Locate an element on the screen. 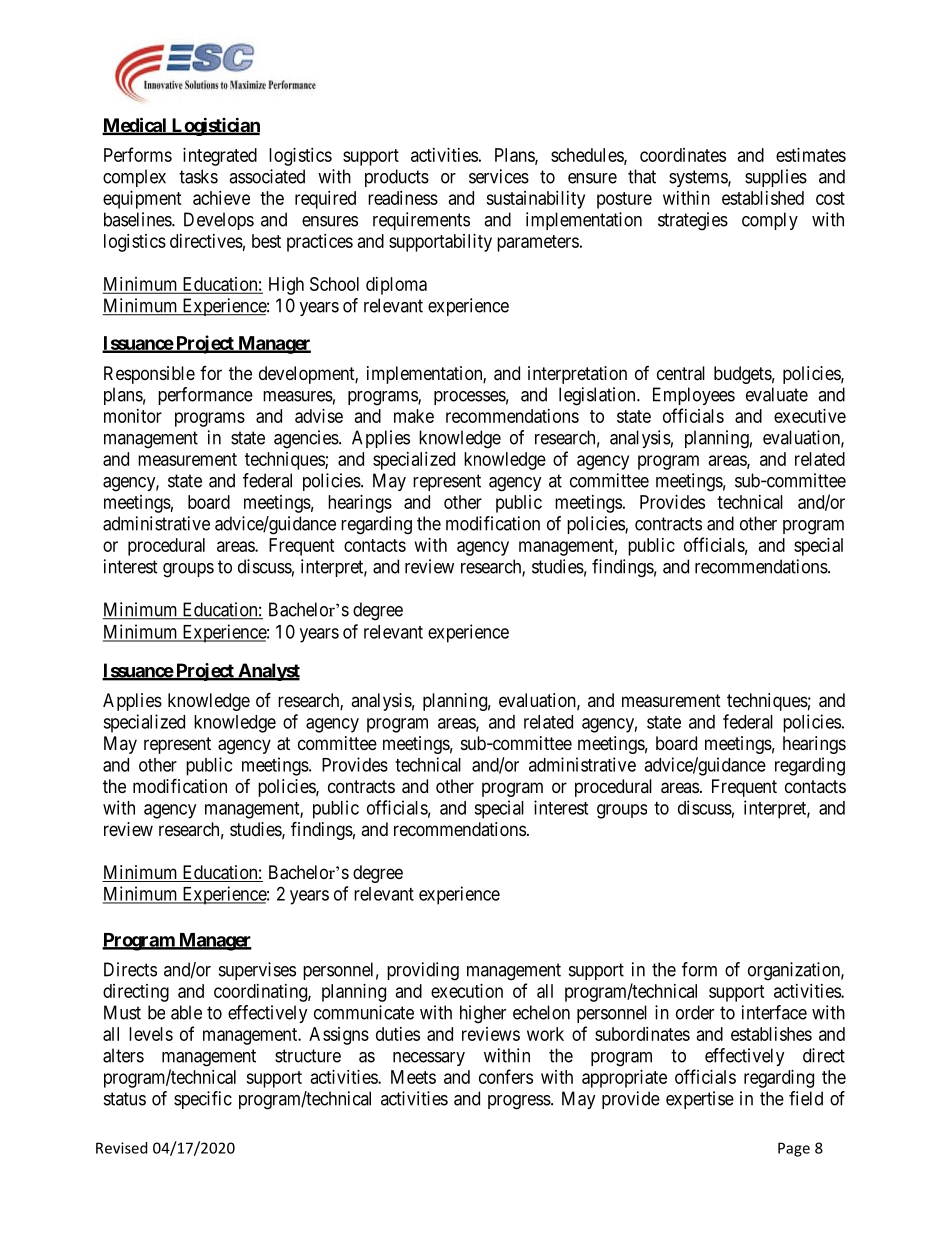  Analyst is located at coordinates (268, 672).
